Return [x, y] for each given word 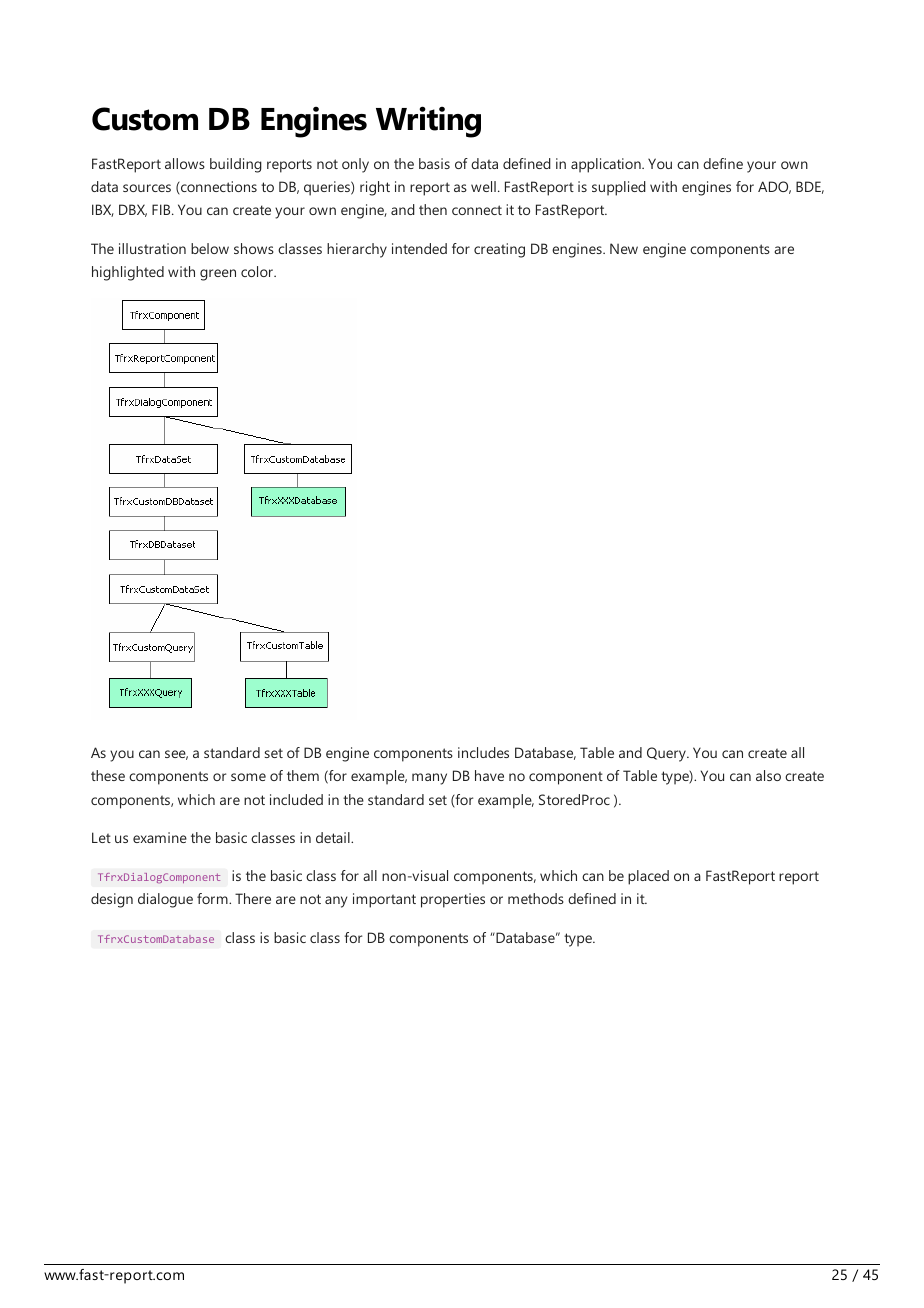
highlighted [128, 273]
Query [667, 754]
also [768, 775]
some [248, 777]
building [236, 165]
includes [483, 752]
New [624, 248]
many [429, 779]
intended [419, 248]
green [218, 275]
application [607, 165]
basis [434, 163]
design [112, 900]
